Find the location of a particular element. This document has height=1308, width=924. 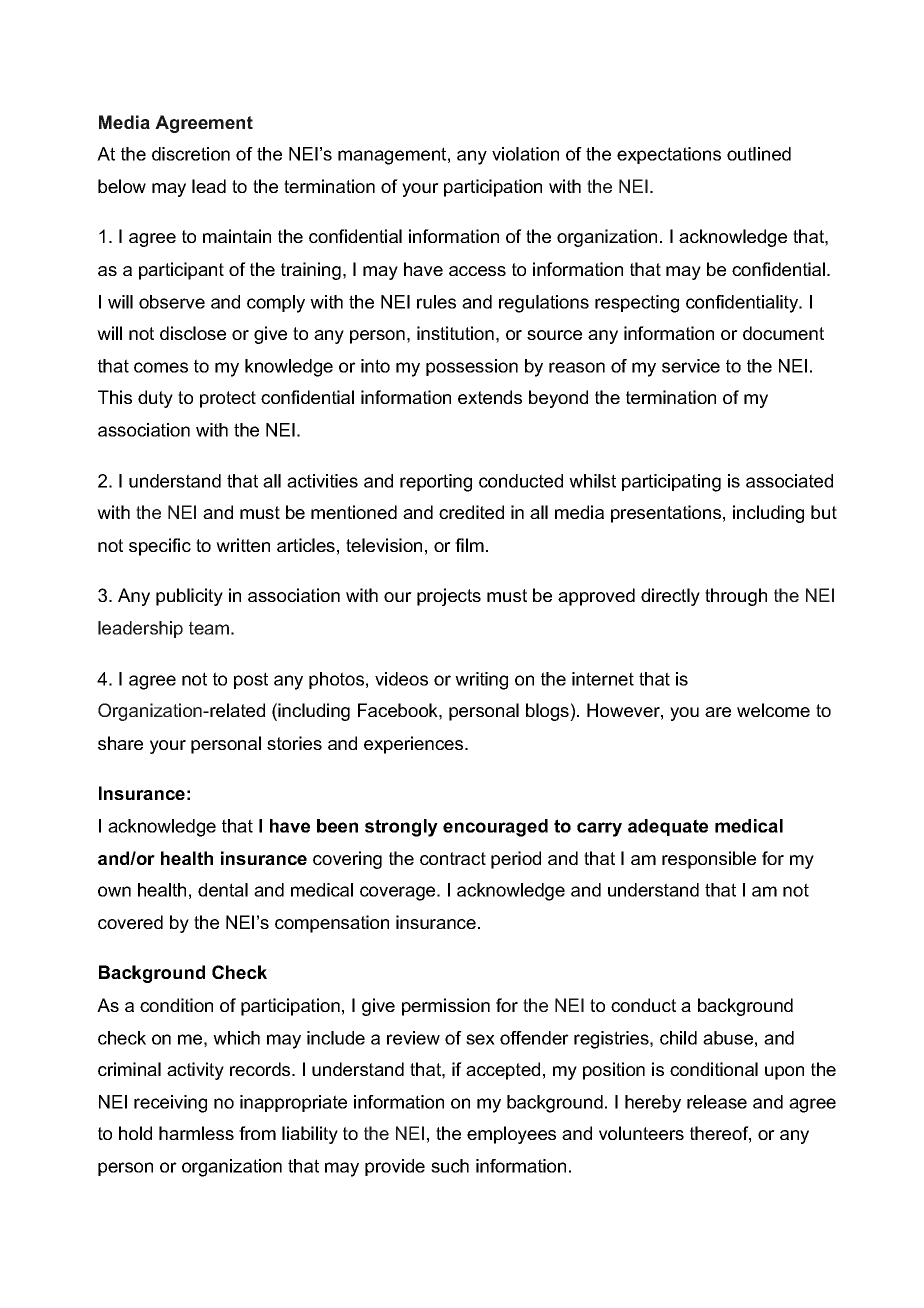

discretion is located at coordinates (191, 154).
